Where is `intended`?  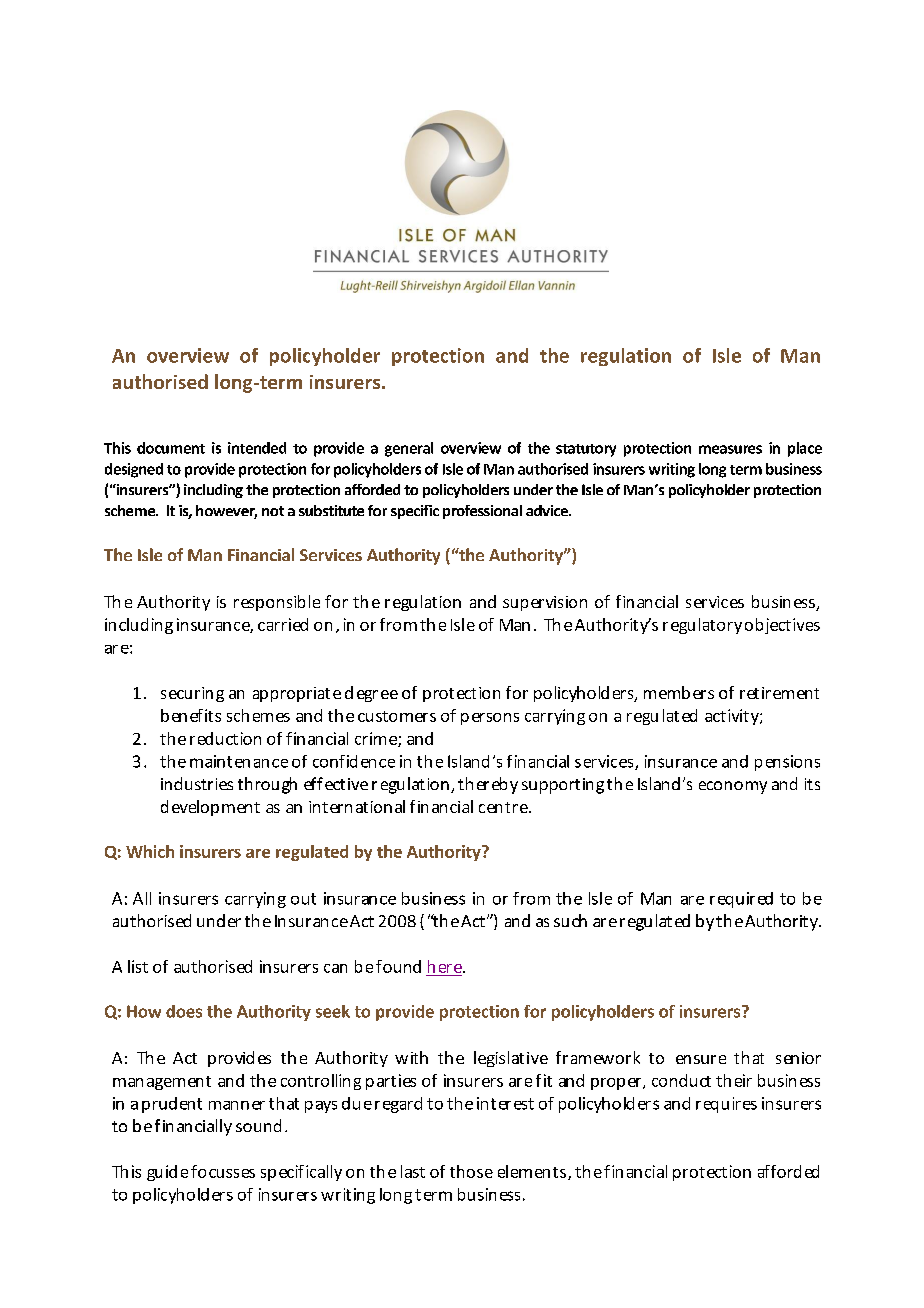 intended is located at coordinates (257, 448).
